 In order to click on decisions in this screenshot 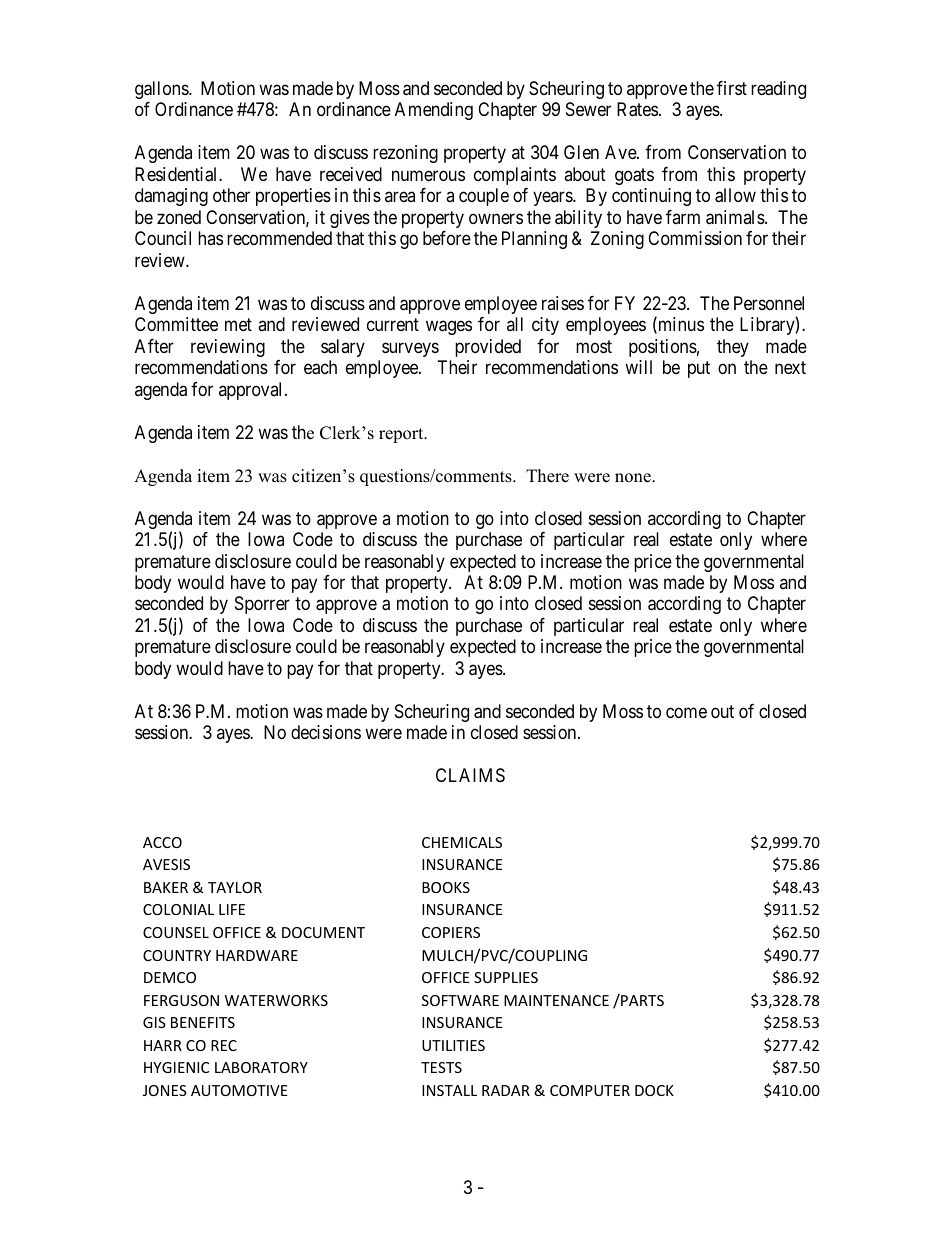, I will do `click(326, 732)`.
